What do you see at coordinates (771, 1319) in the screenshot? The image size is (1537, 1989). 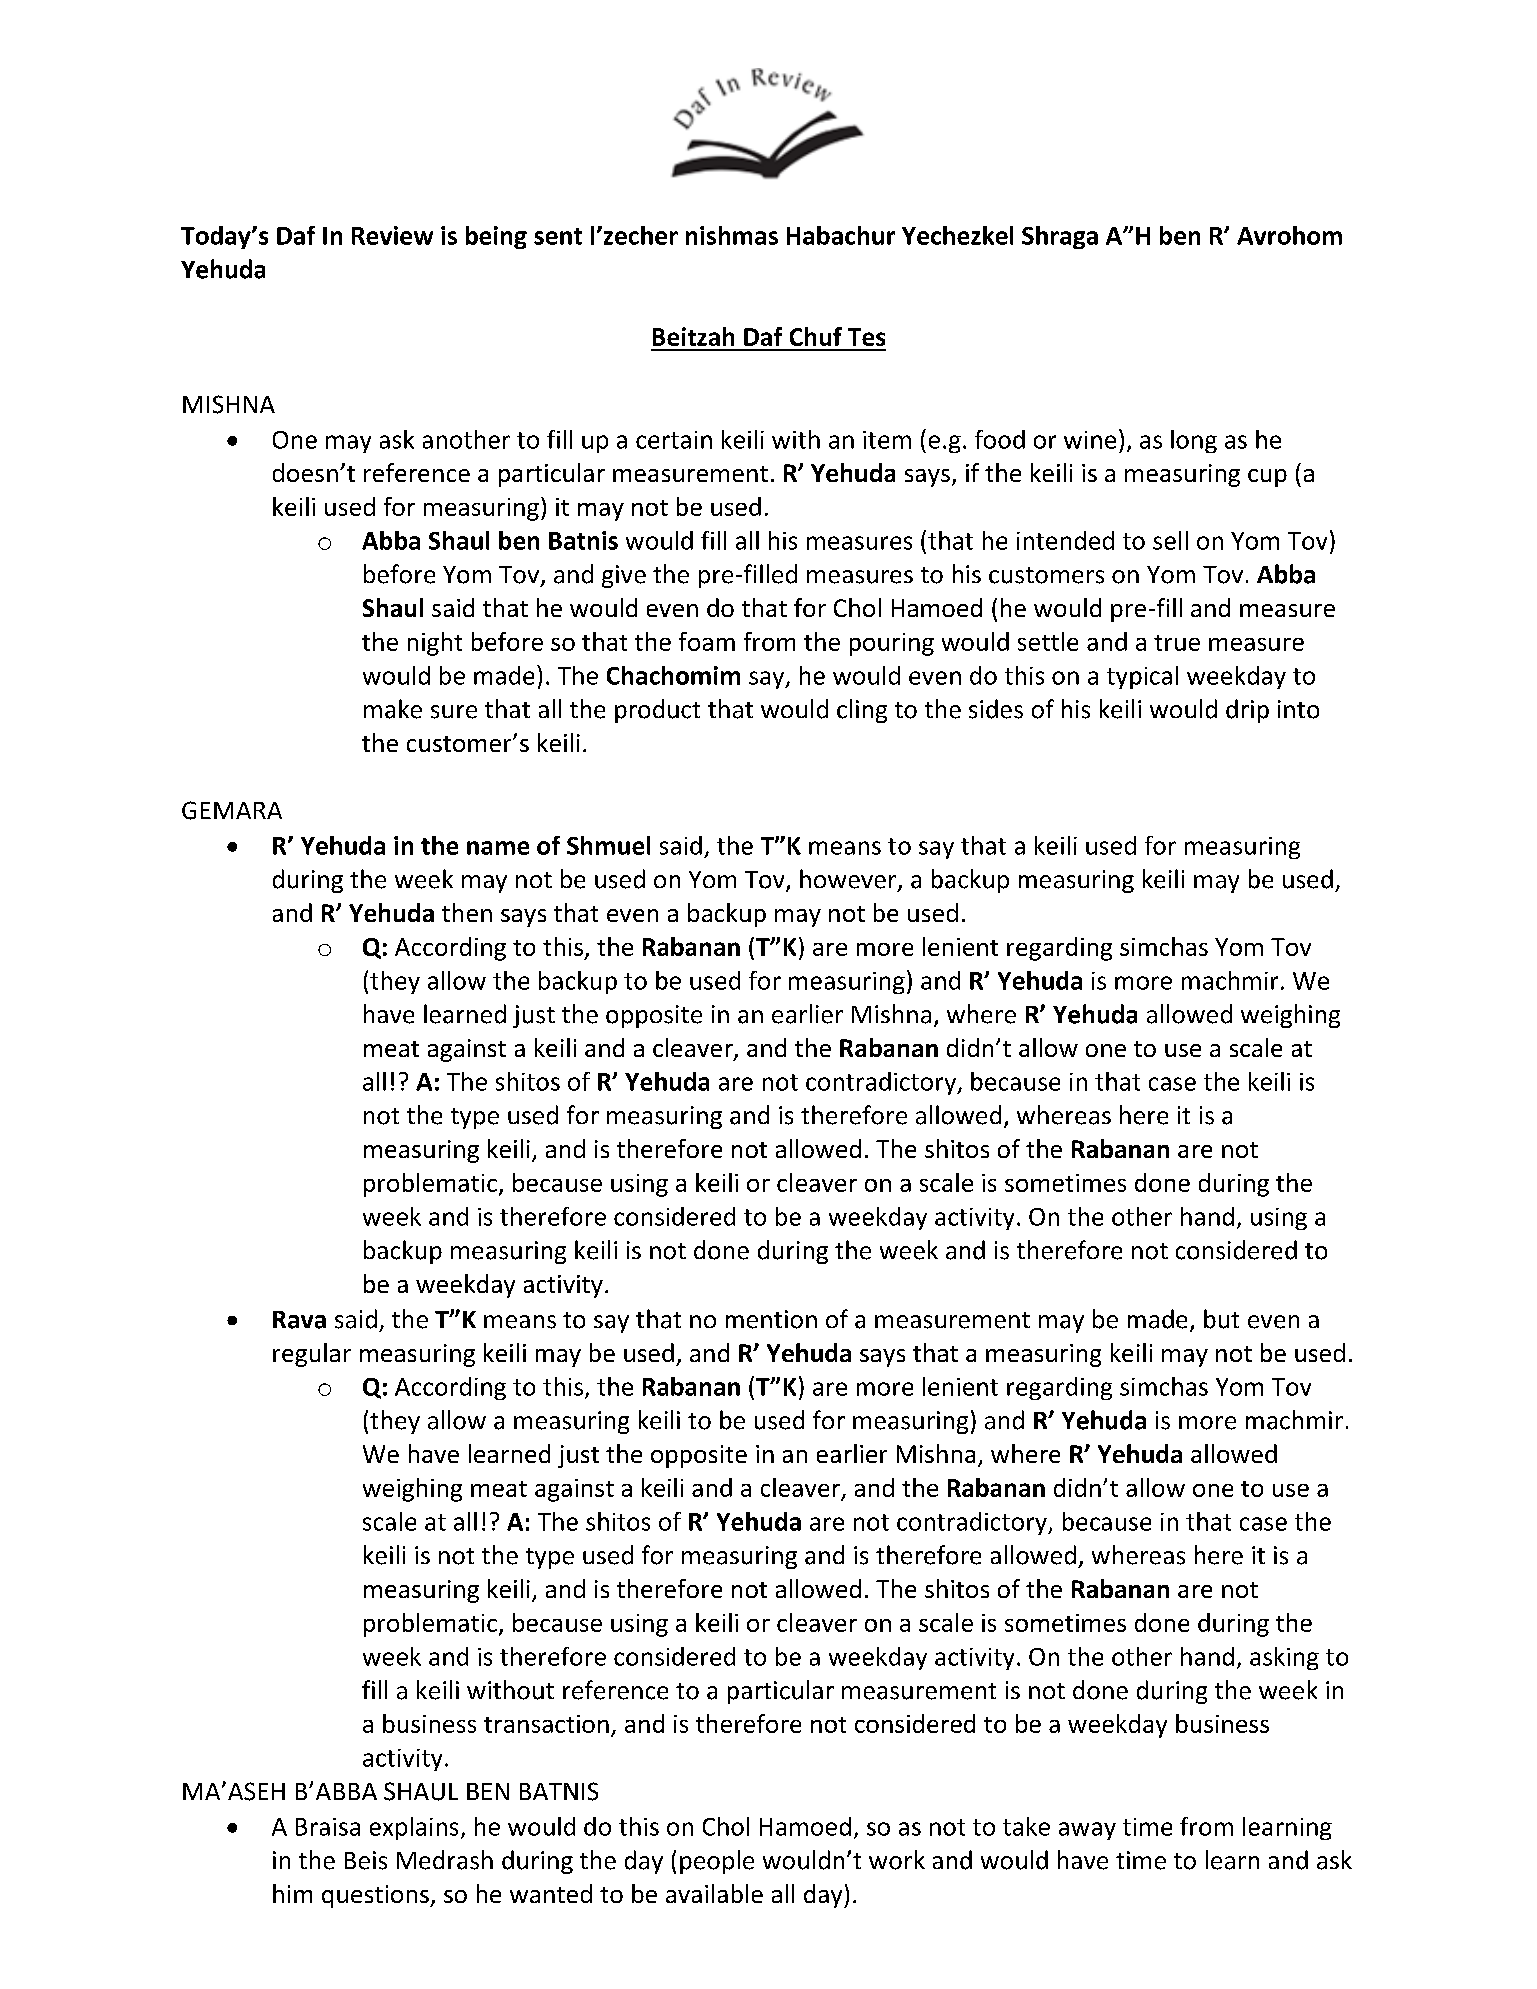 I see `mention` at bounding box center [771, 1319].
